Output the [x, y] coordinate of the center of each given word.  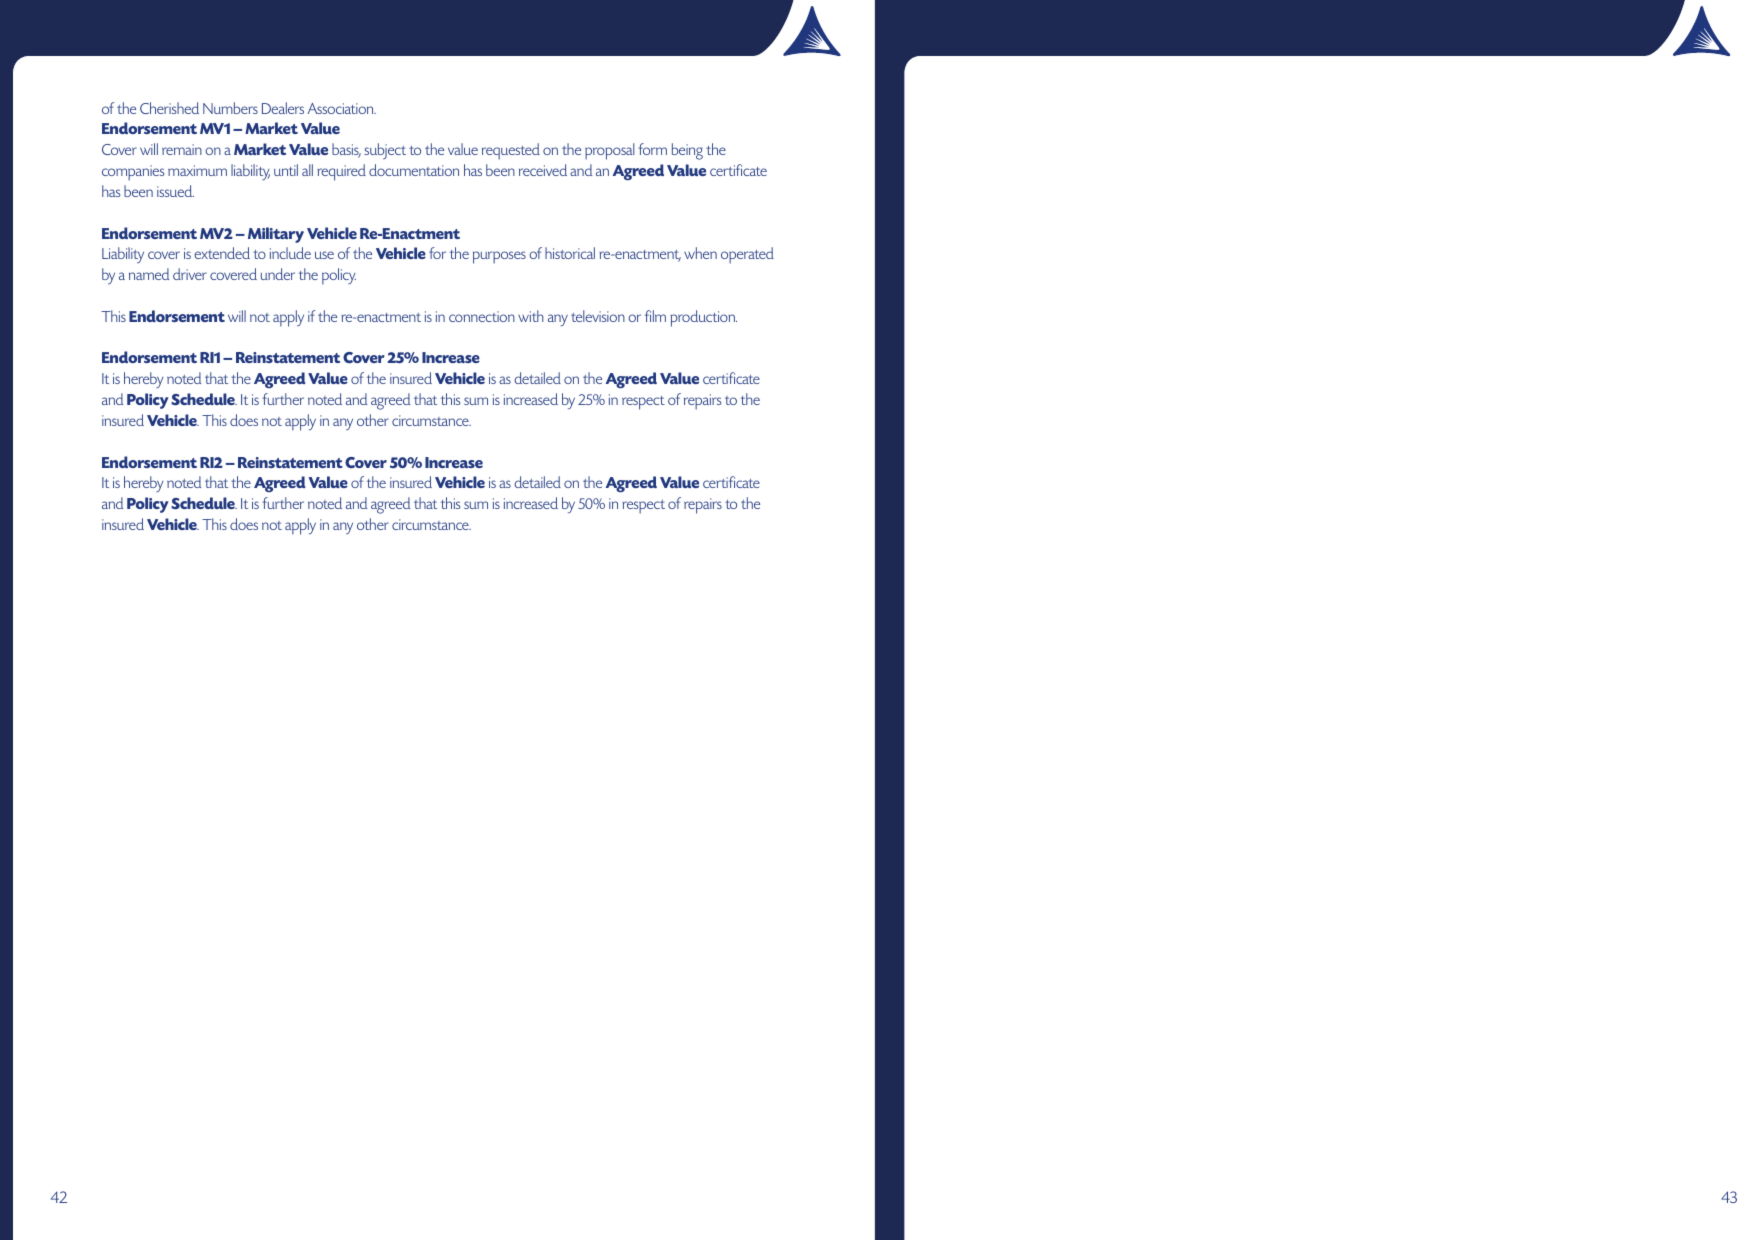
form [652, 149]
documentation [414, 170]
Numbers [230, 108]
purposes [499, 257]
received [543, 170]
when [700, 253]
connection [482, 316]
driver [190, 274]
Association [342, 108]
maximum [197, 170]
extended [222, 253]
